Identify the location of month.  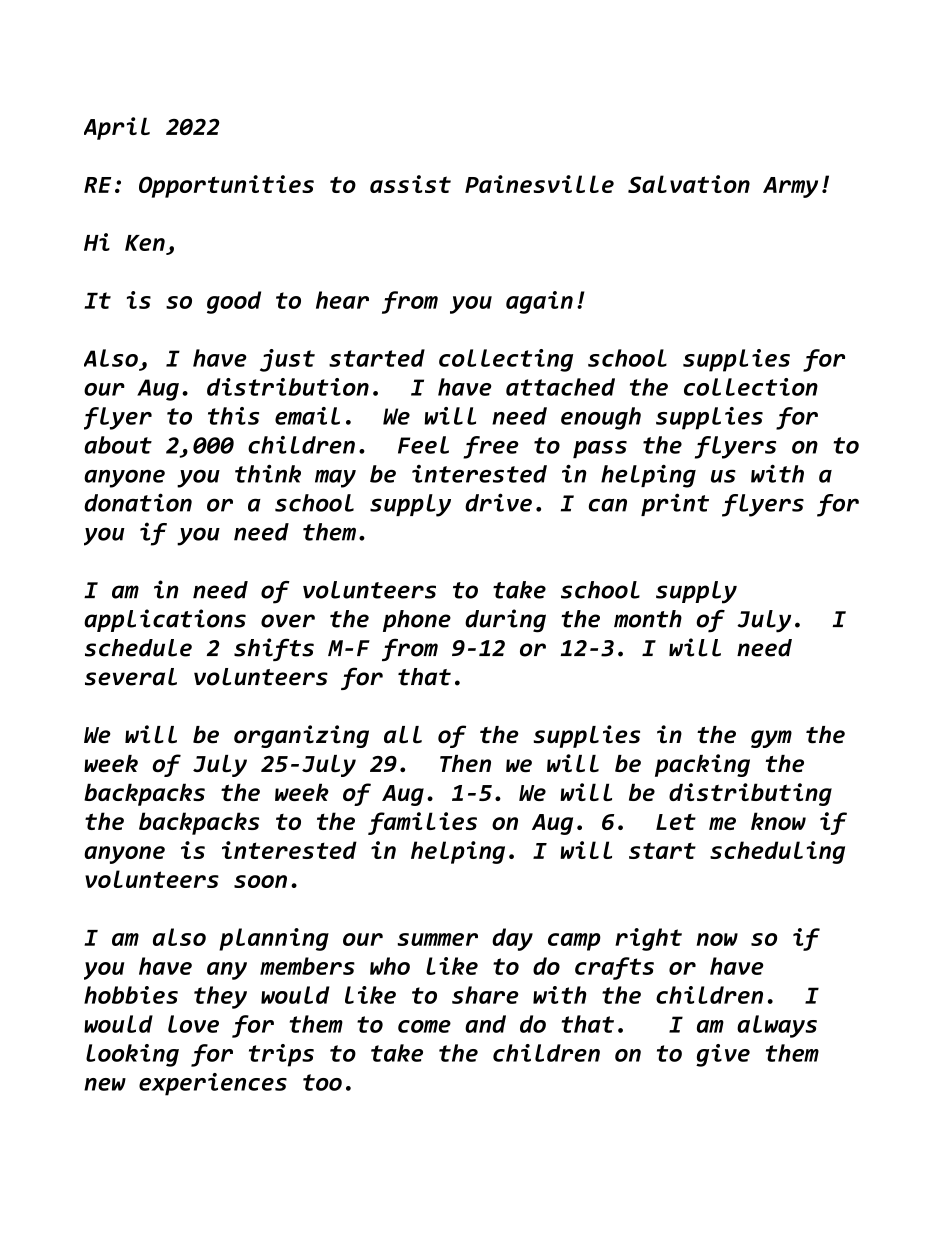
(648, 619).
